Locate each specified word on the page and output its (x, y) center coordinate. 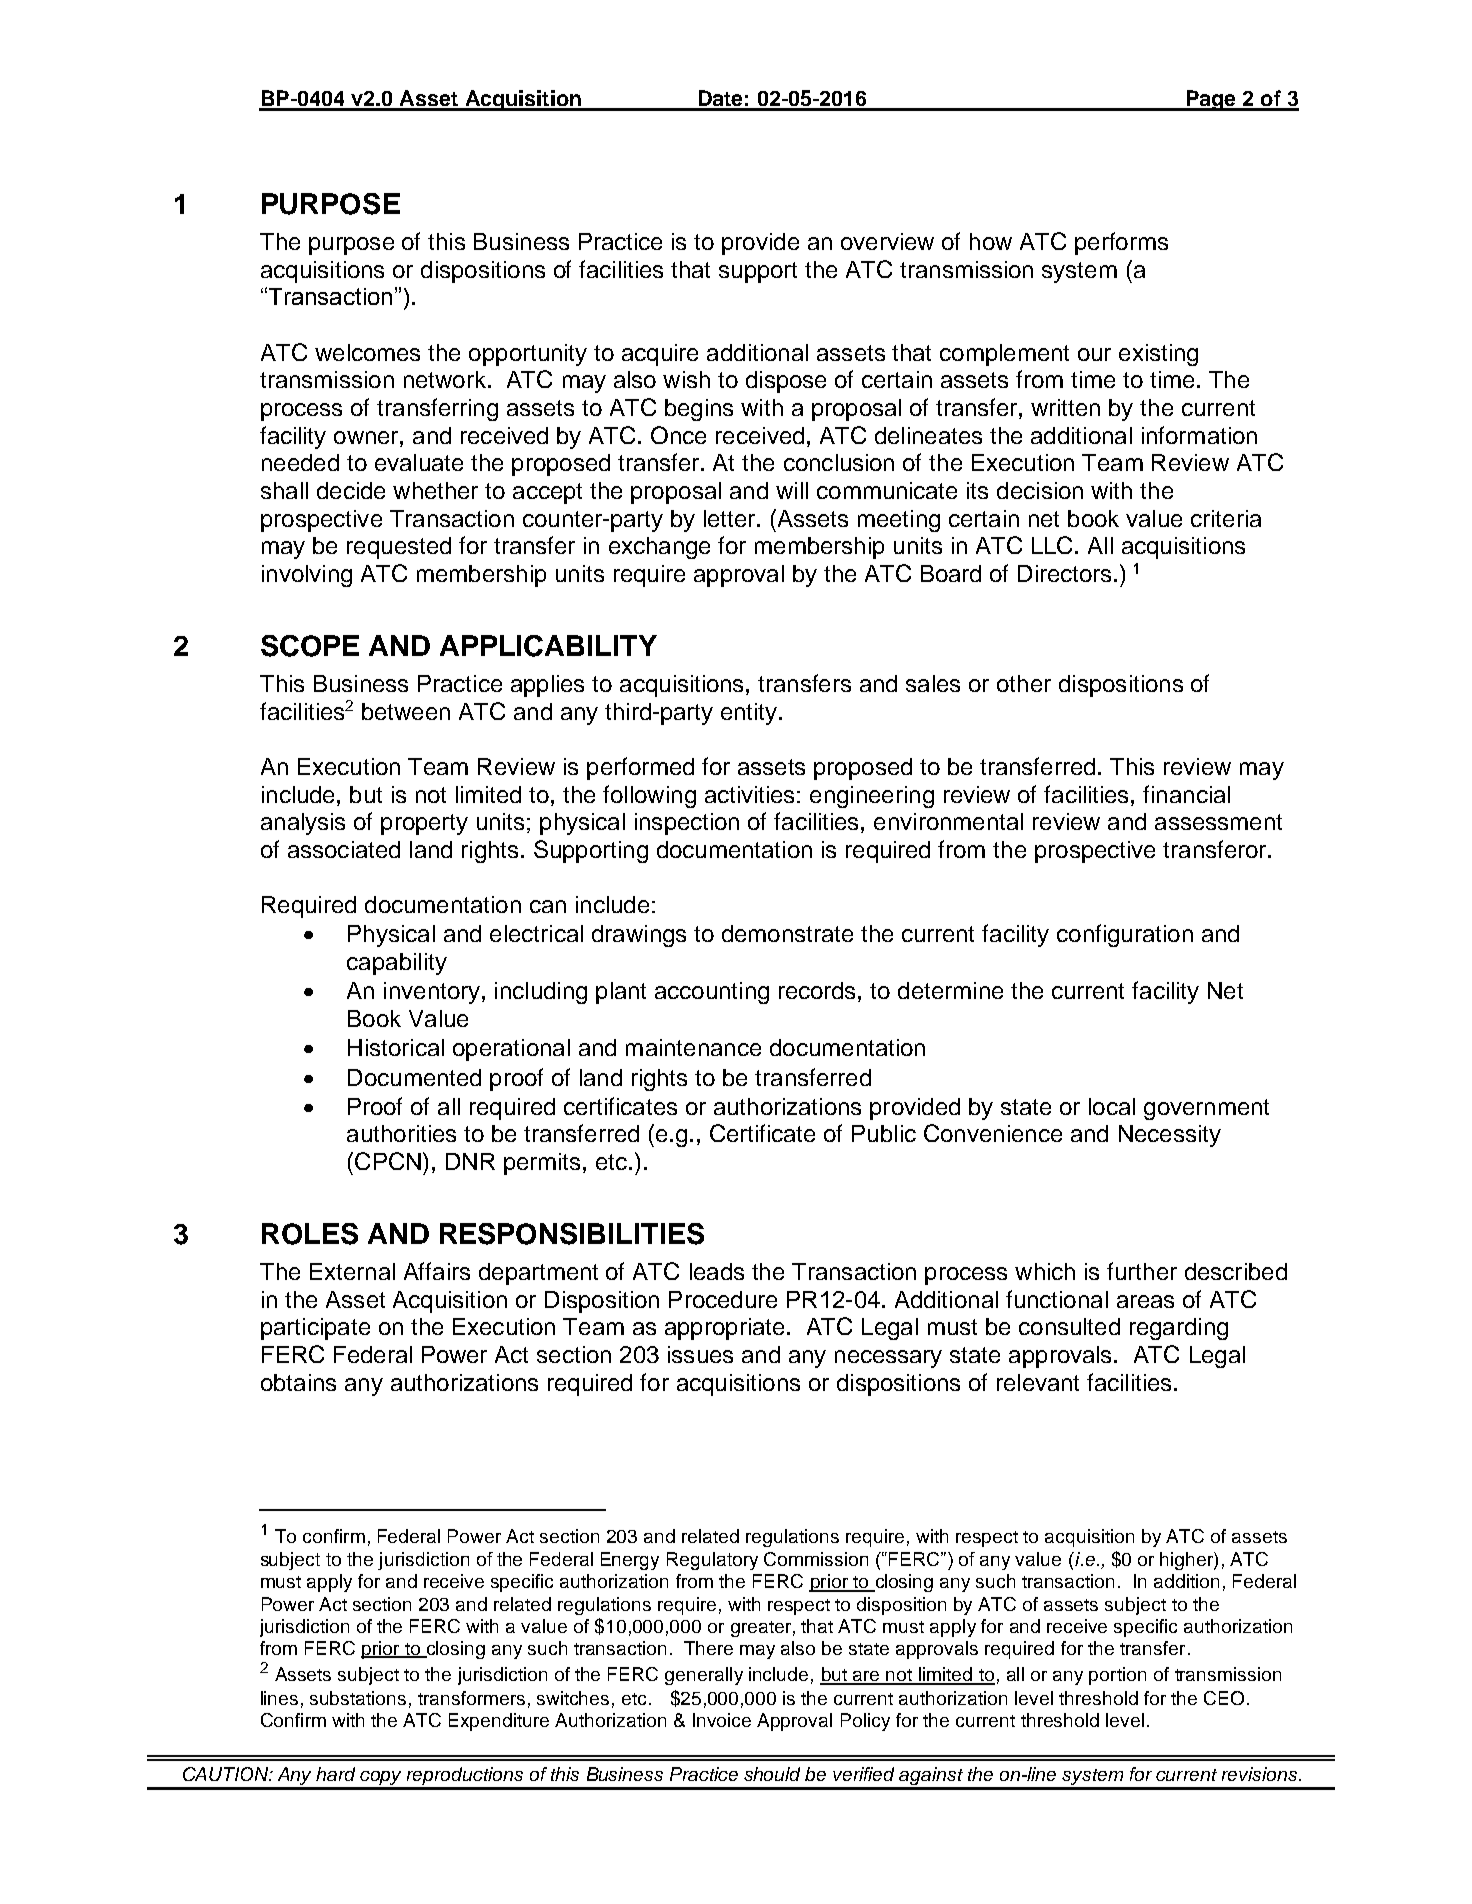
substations (358, 1698)
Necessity (1170, 1136)
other (1024, 683)
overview (887, 241)
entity (750, 714)
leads (717, 1271)
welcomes (367, 352)
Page (1211, 100)
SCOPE (310, 646)
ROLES (310, 1234)
